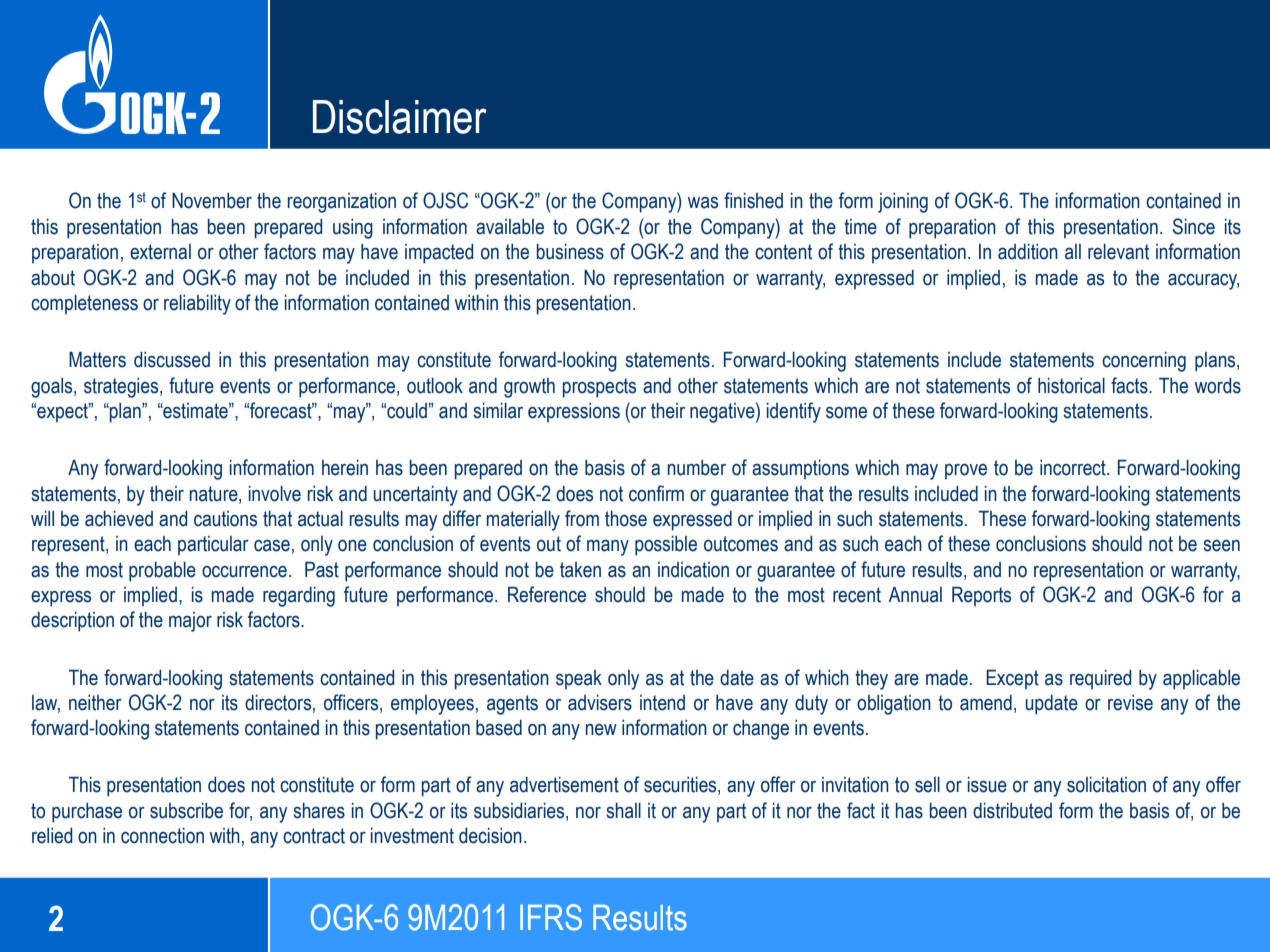 The width and height of the image is (1270, 952). What do you see at coordinates (551, 917) in the image?
I see `IFRS` at bounding box center [551, 917].
